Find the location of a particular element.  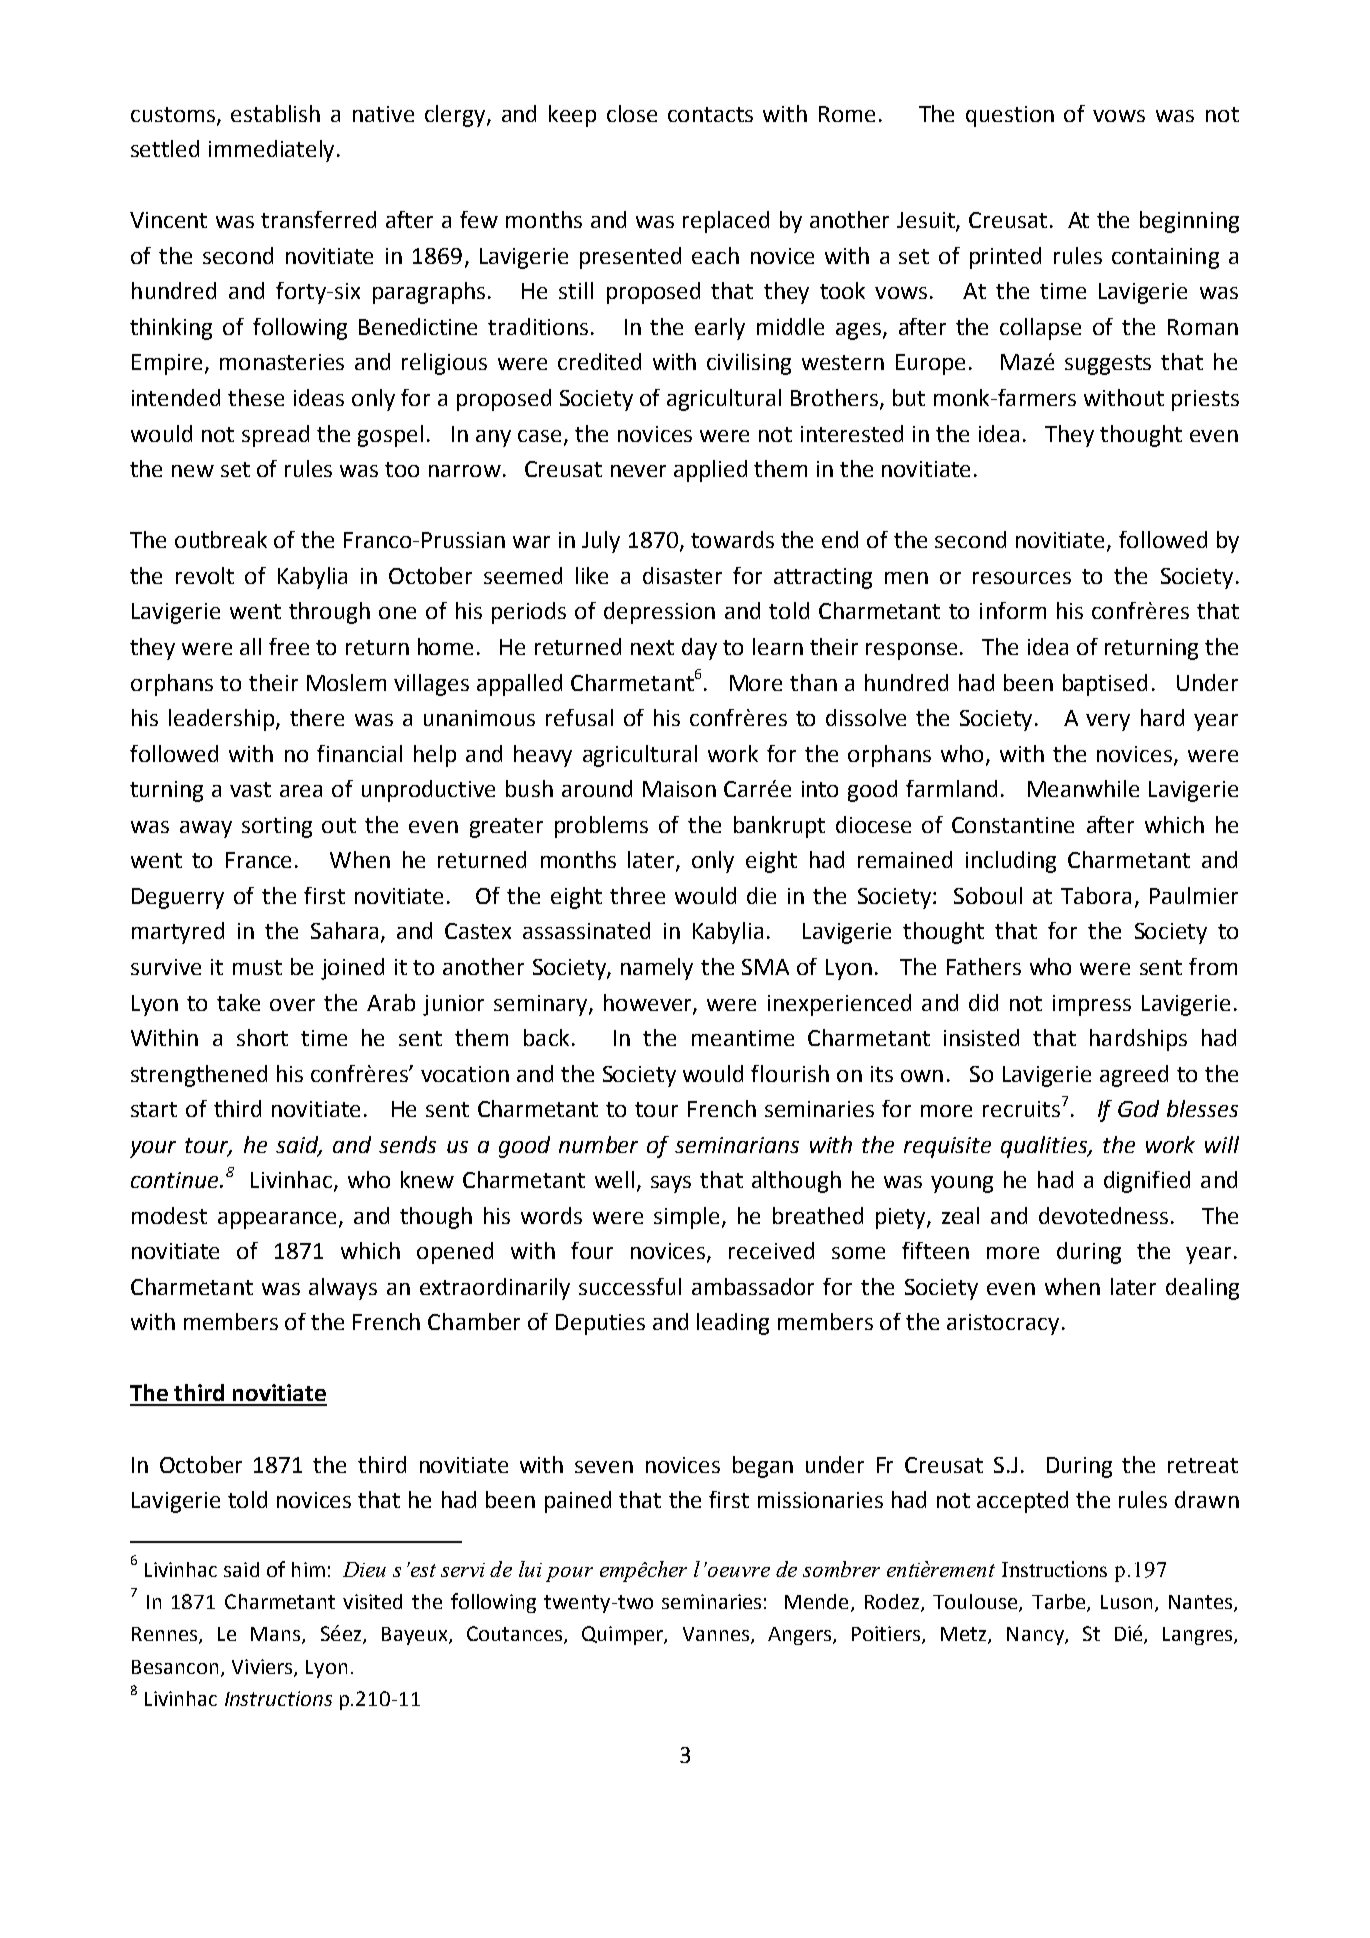

pour is located at coordinates (569, 1574).
